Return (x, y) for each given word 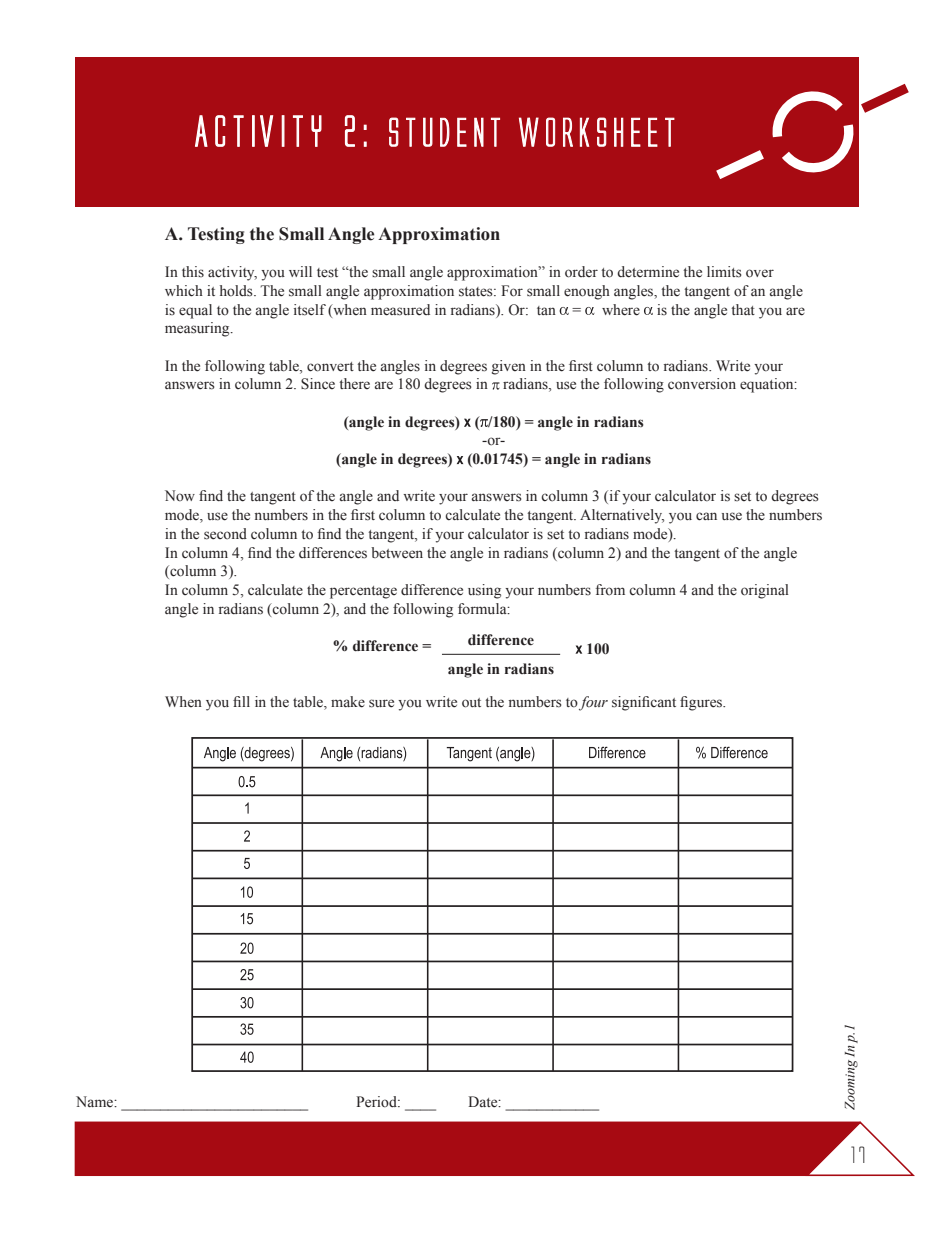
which (184, 291)
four (593, 703)
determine (648, 272)
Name (95, 1101)
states (477, 292)
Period (377, 1102)
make (348, 702)
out (471, 703)
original (765, 591)
